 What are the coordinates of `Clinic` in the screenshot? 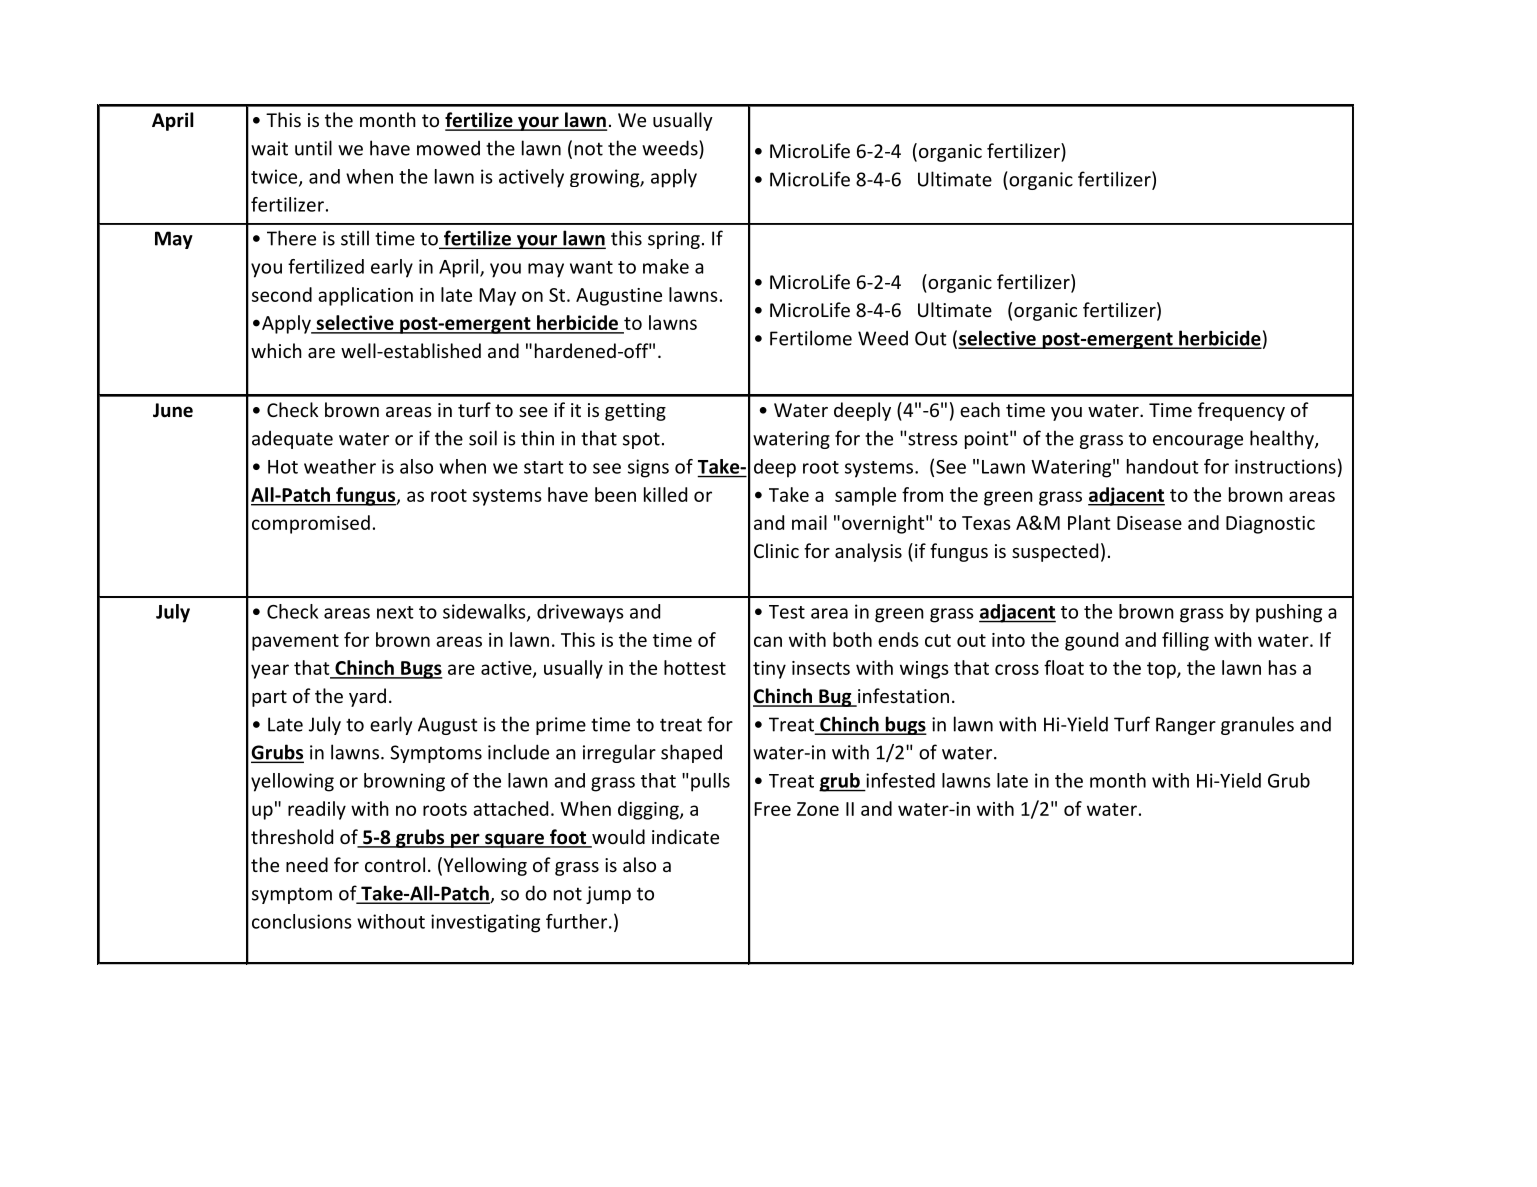 It's located at (776, 550).
